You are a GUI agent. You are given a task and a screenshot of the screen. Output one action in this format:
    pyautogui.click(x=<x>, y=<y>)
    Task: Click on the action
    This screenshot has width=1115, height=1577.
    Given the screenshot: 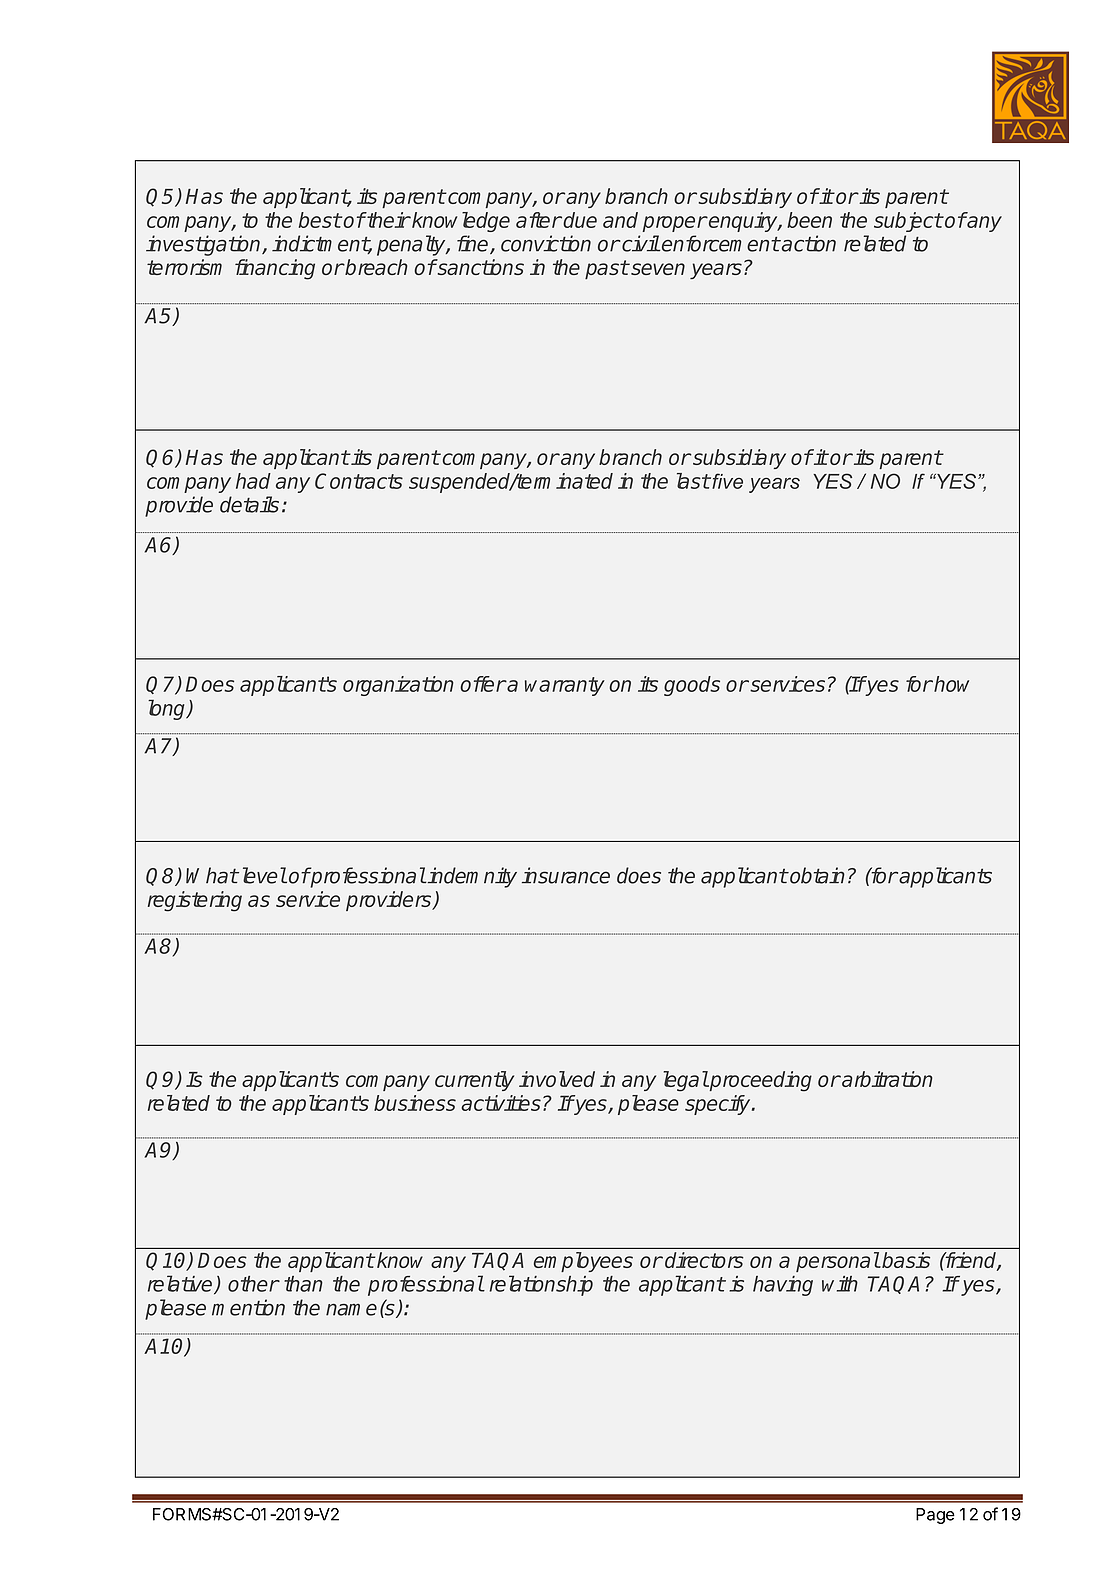 What is the action you would take?
    pyautogui.click(x=808, y=243)
